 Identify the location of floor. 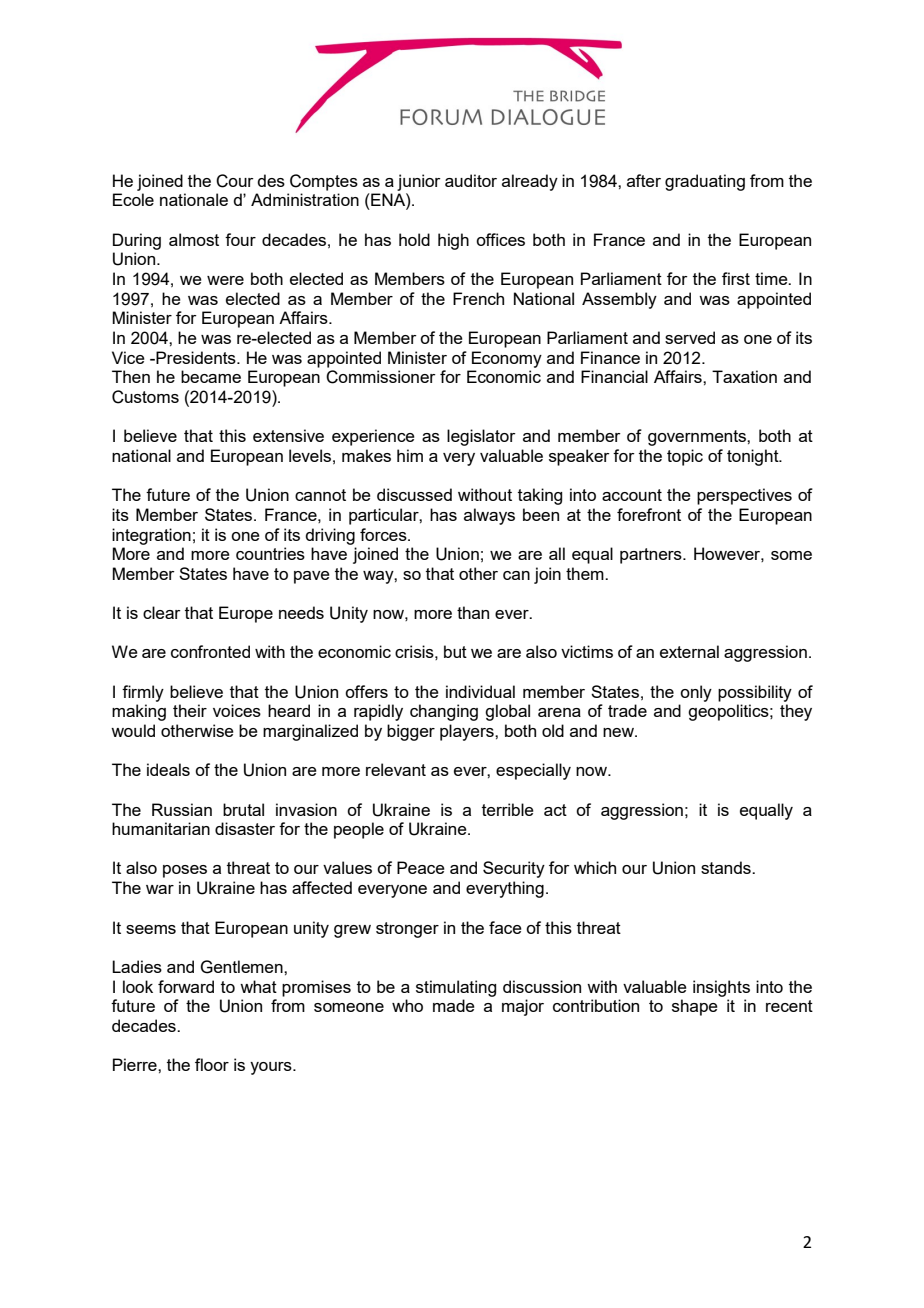
(212, 1064).
